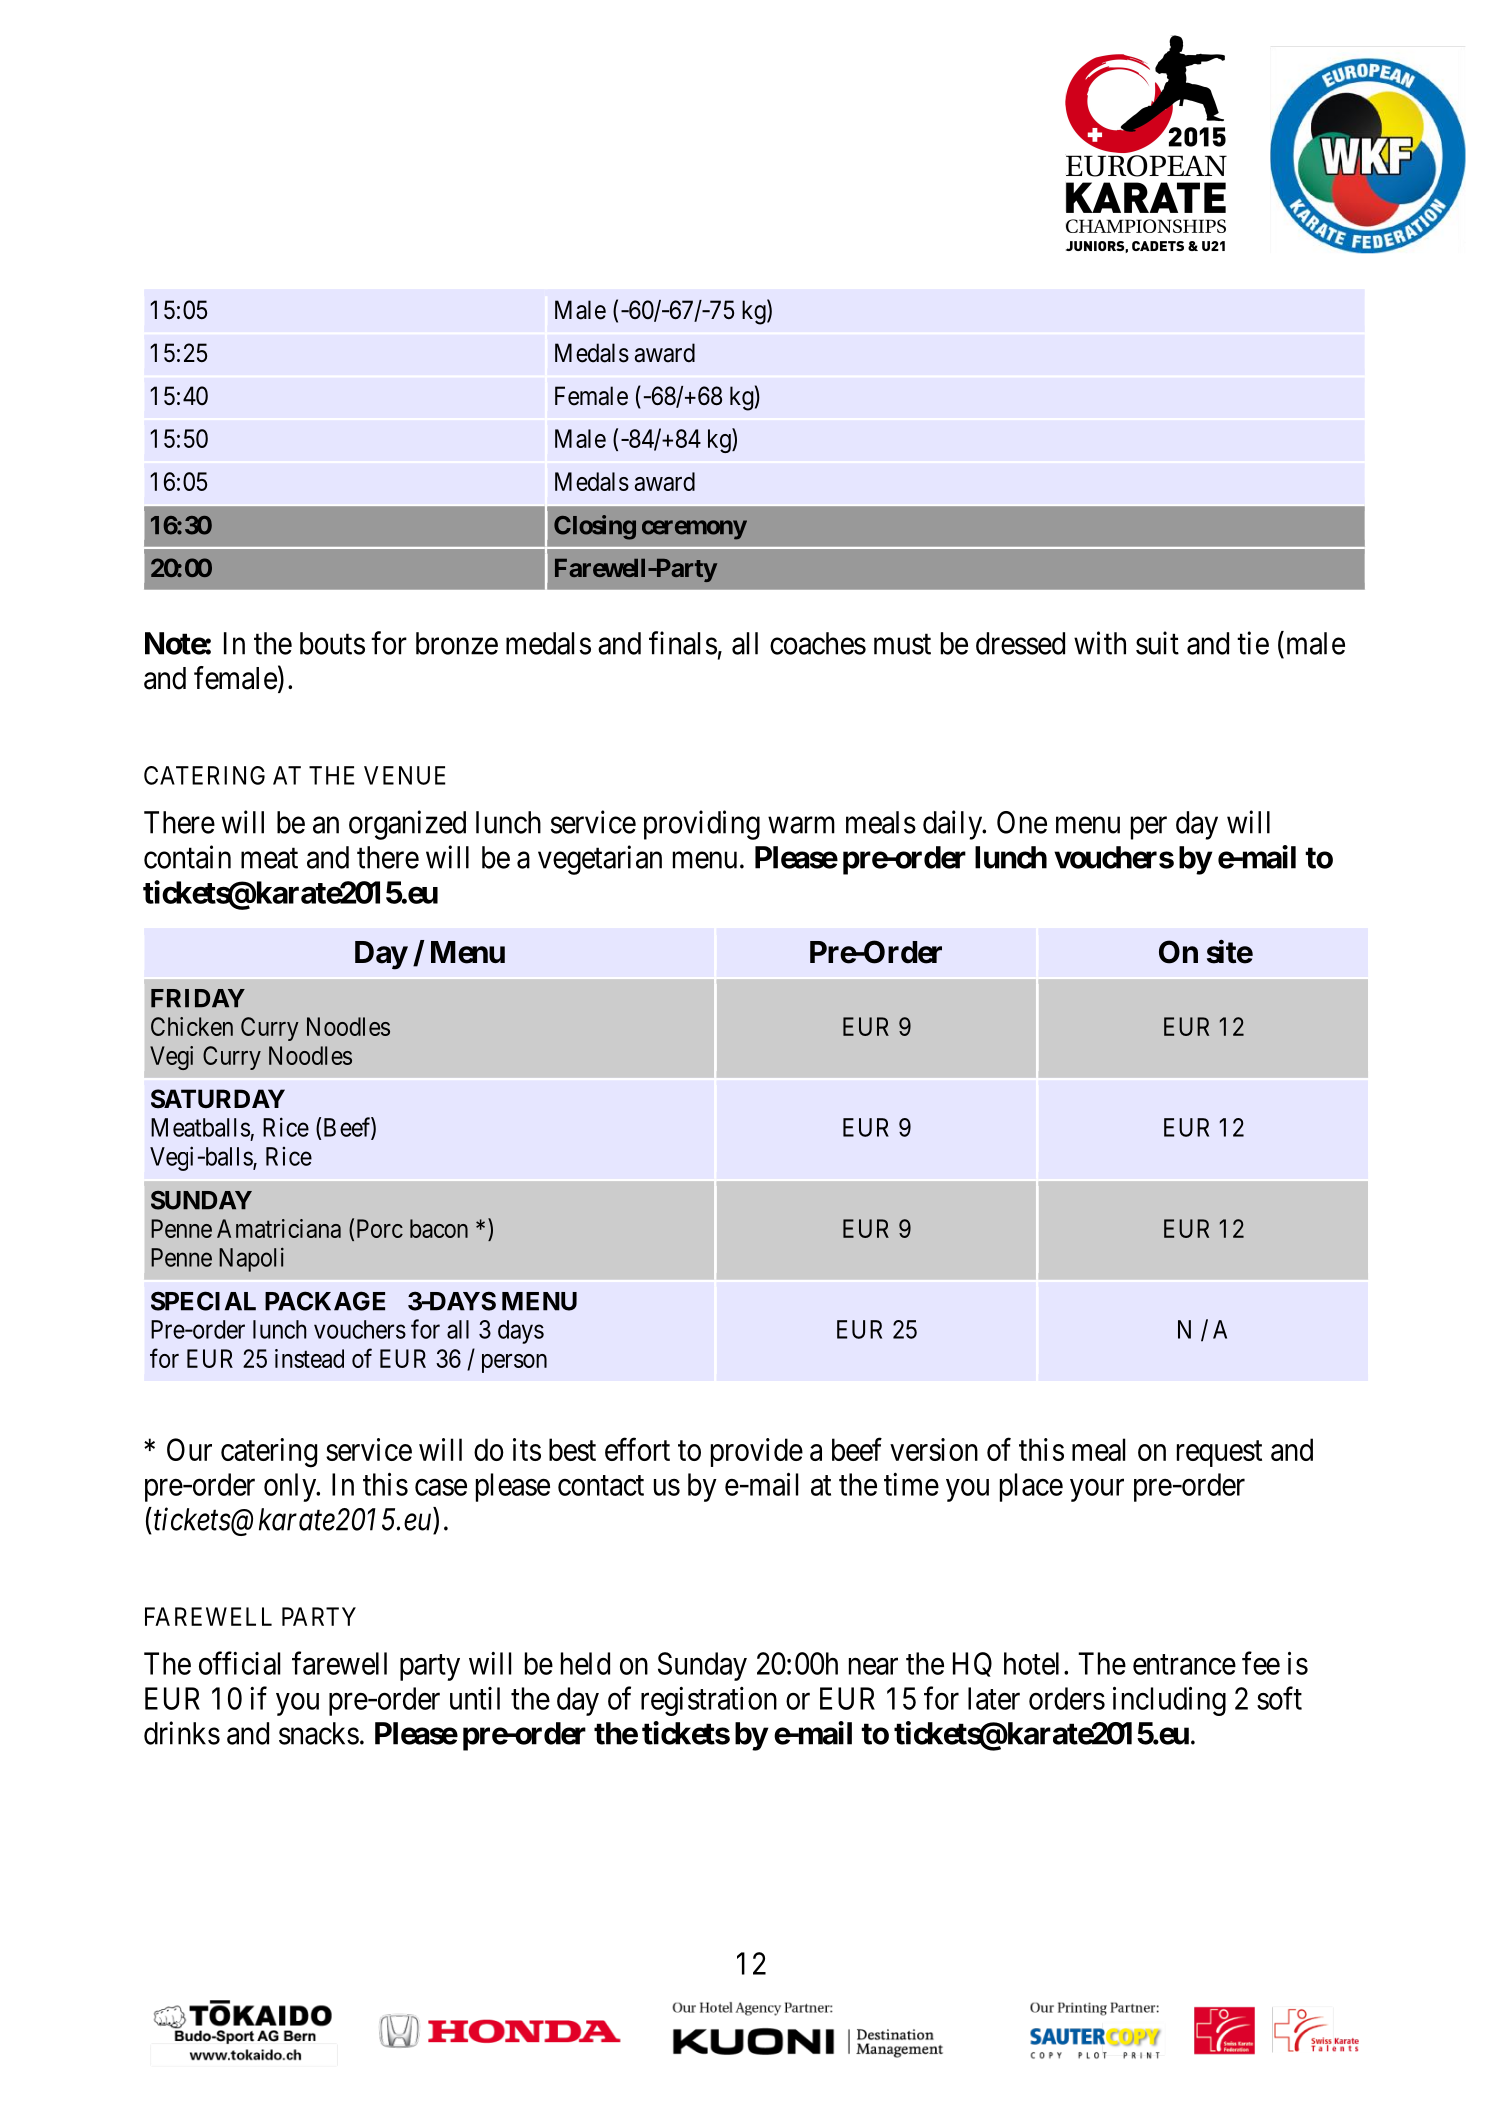 This screenshot has height=2125, width=1502. Describe the element at coordinates (457, 643) in the screenshot. I see `bronze` at that location.
